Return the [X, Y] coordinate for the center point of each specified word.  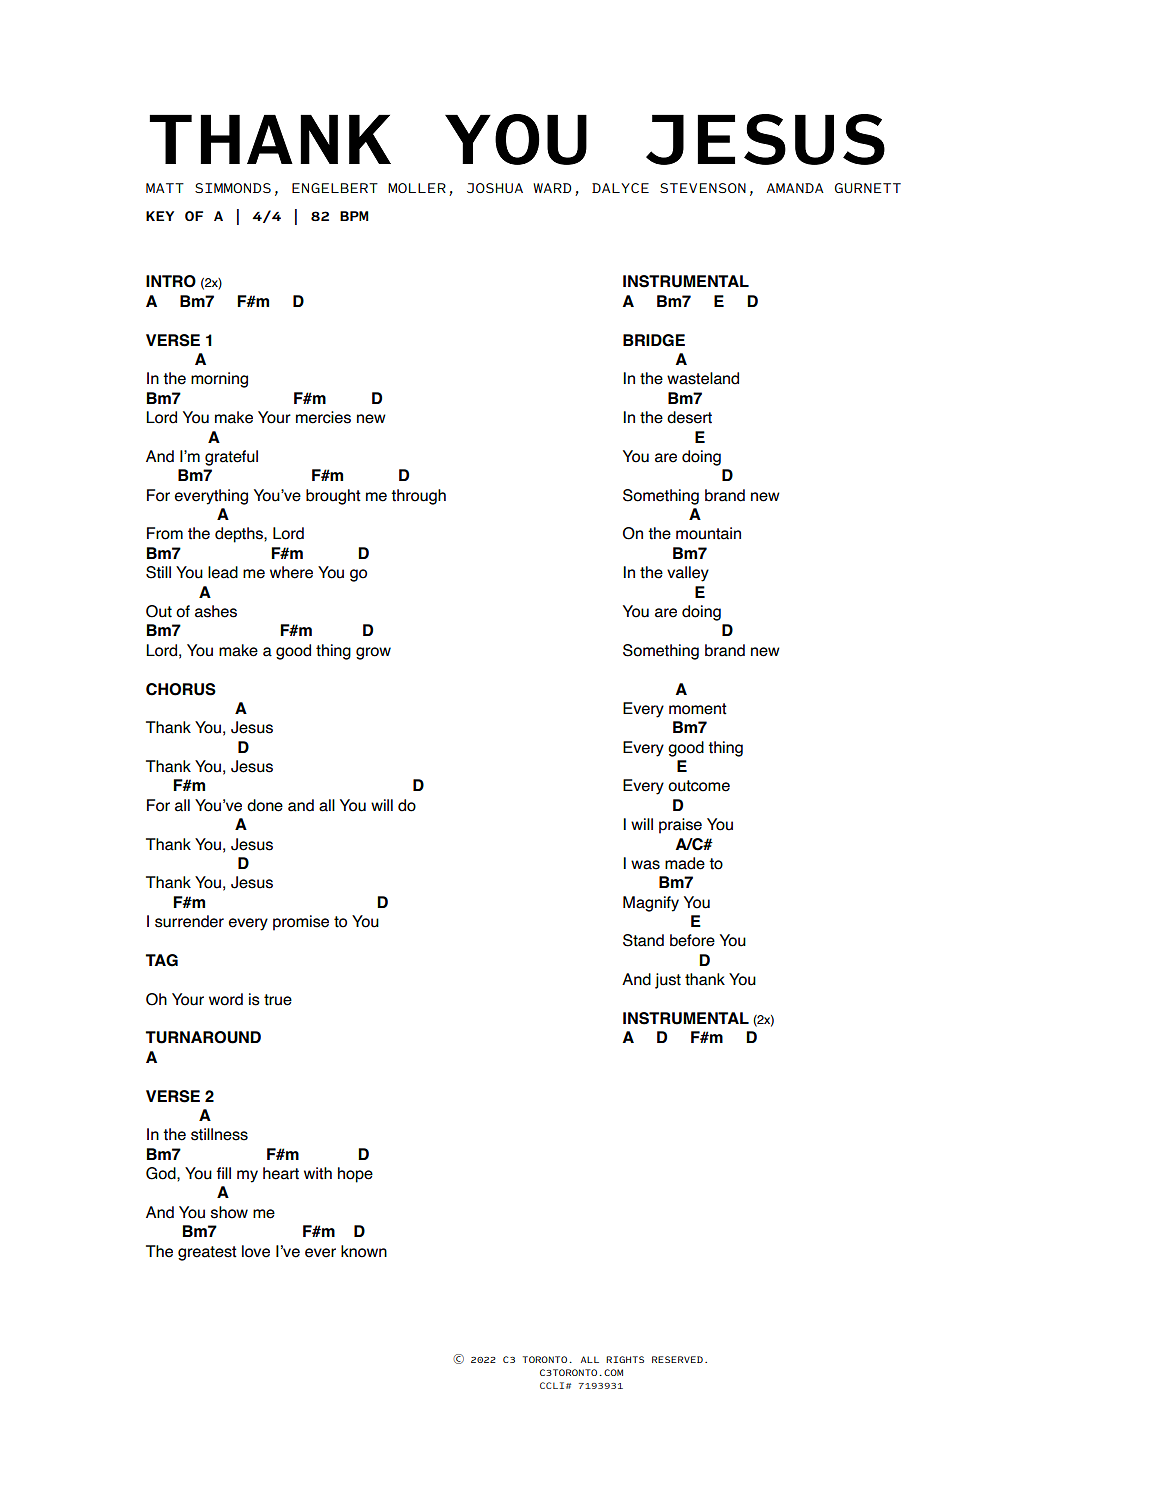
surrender [189, 921]
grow [373, 653]
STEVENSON [703, 188]
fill [223, 1173]
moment [698, 709]
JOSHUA [495, 188]
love [256, 1251]
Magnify [651, 904]
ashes [216, 611]
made [685, 863]
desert [689, 417]
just [668, 981]
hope [355, 1175]
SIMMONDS [233, 188]
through [418, 497]
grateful [231, 458]
